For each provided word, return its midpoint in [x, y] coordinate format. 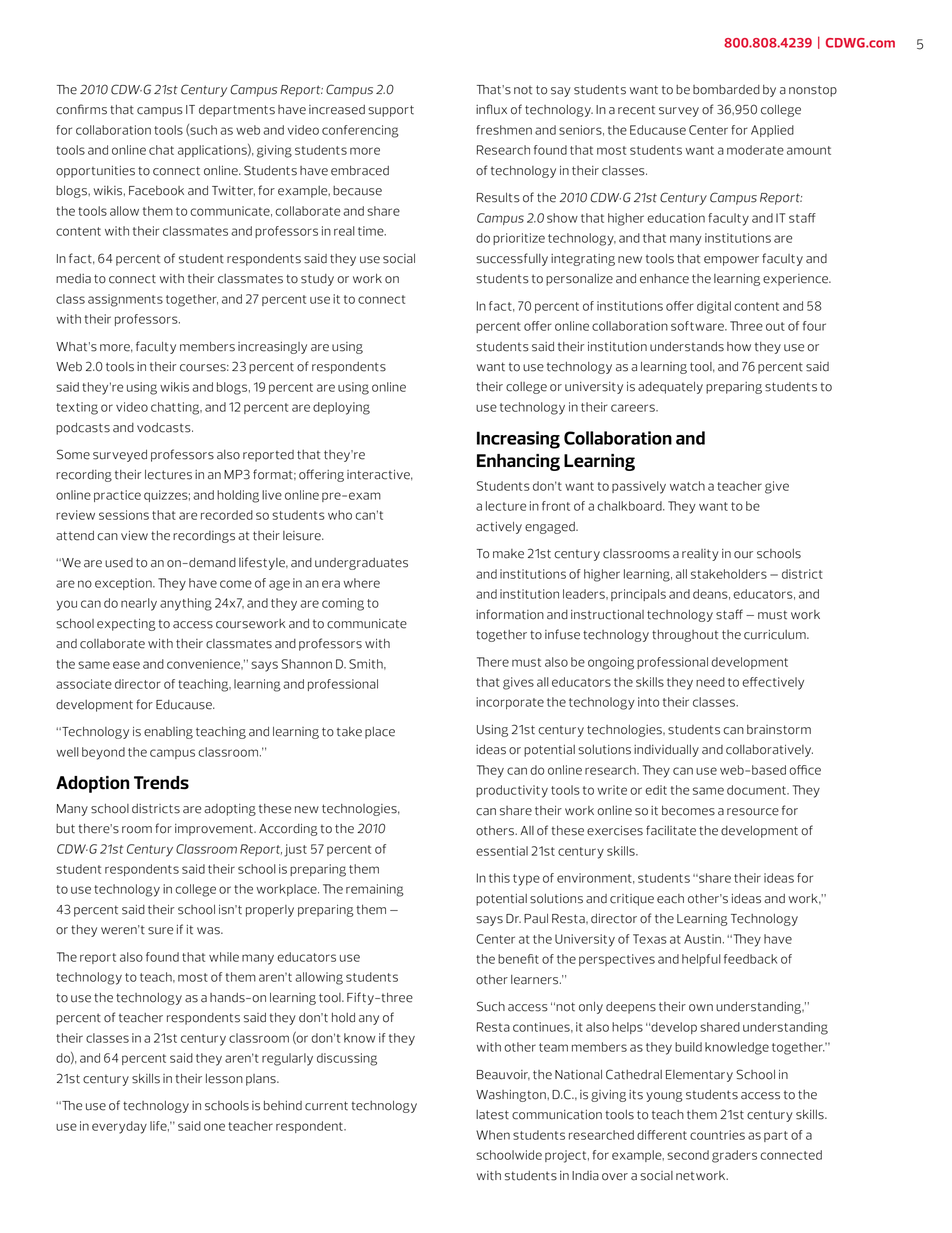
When [493, 1135]
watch [687, 486]
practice [117, 496]
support [391, 111]
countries [717, 1135]
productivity [512, 791]
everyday [119, 1127]
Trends [161, 783]
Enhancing [518, 462]
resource [753, 812]
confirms [81, 109]
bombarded [726, 90]
